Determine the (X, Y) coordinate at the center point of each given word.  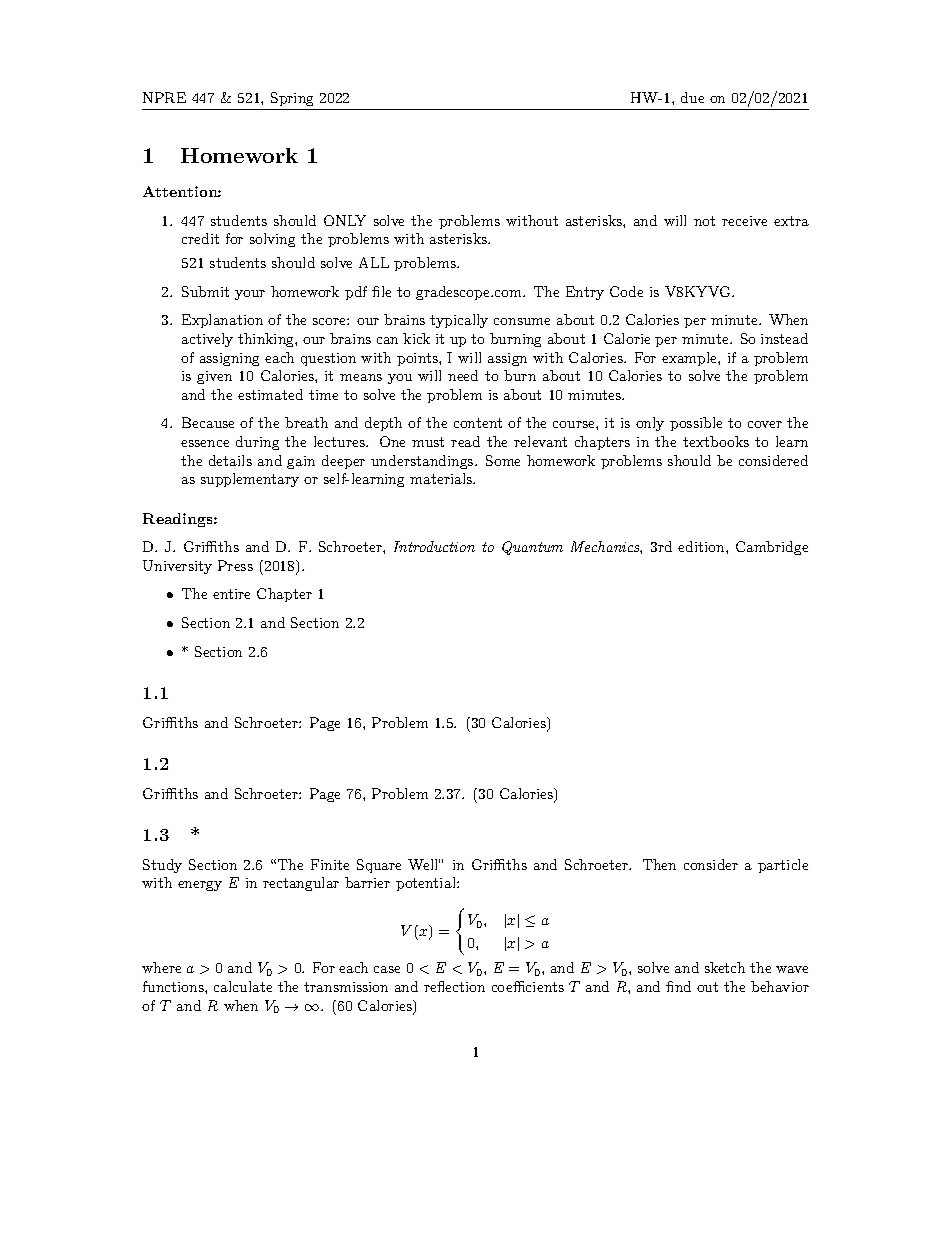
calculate (243, 986)
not (704, 221)
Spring (292, 99)
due (692, 97)
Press (235, 565)
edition (702, 546)
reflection (454, 986)
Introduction (434, 546)
